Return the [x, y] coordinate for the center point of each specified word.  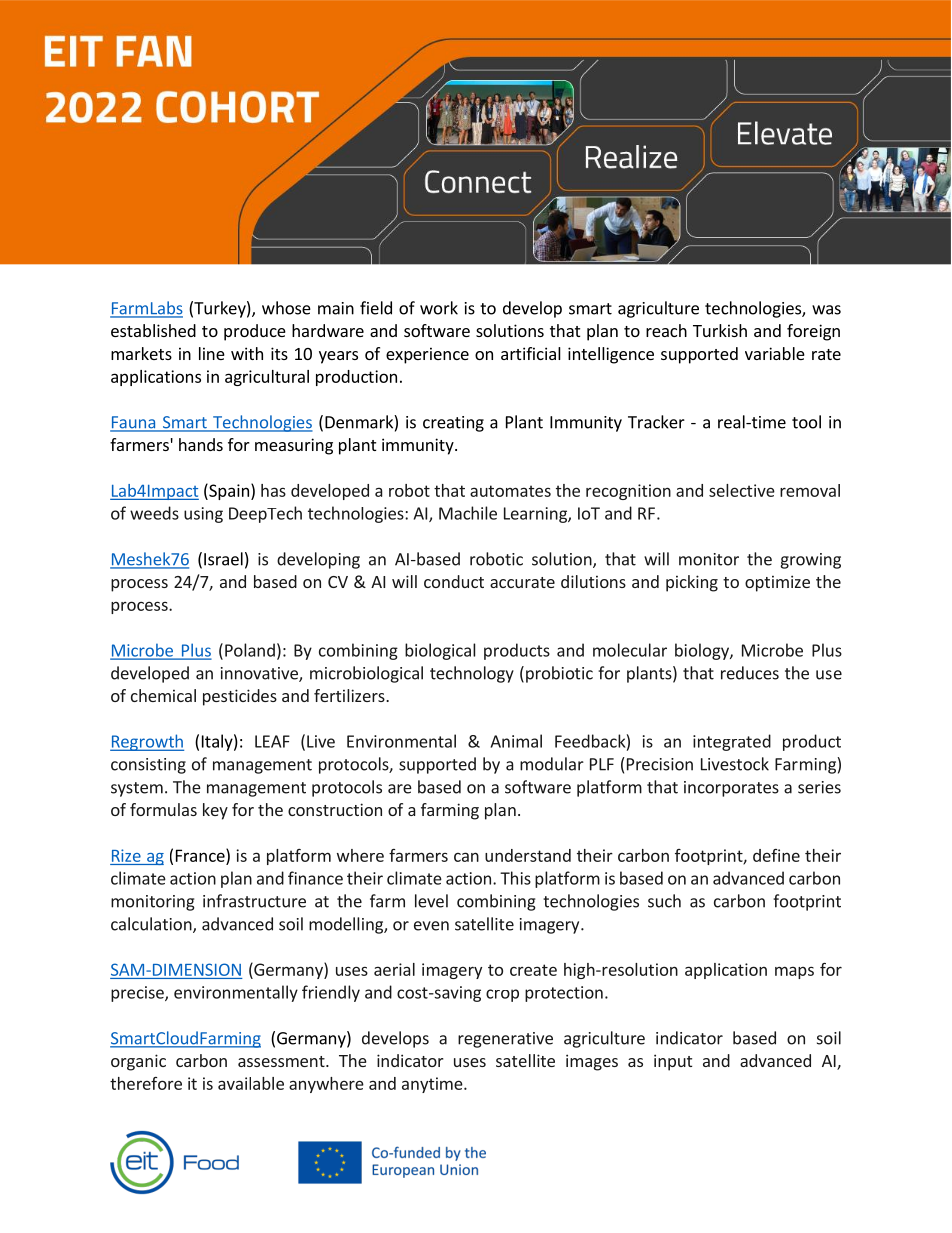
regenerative [505, 1040]
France [201, 855]
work [439, 308]
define [776, 855]
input [673, 1062]
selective [742, 490]
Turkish [720, 330]
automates [510, 491]
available [251, 1083]
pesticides [240, 697]
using [203, 515]
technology [472, 674]
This [515, 878]
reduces [750, 673]
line [212, 353]
